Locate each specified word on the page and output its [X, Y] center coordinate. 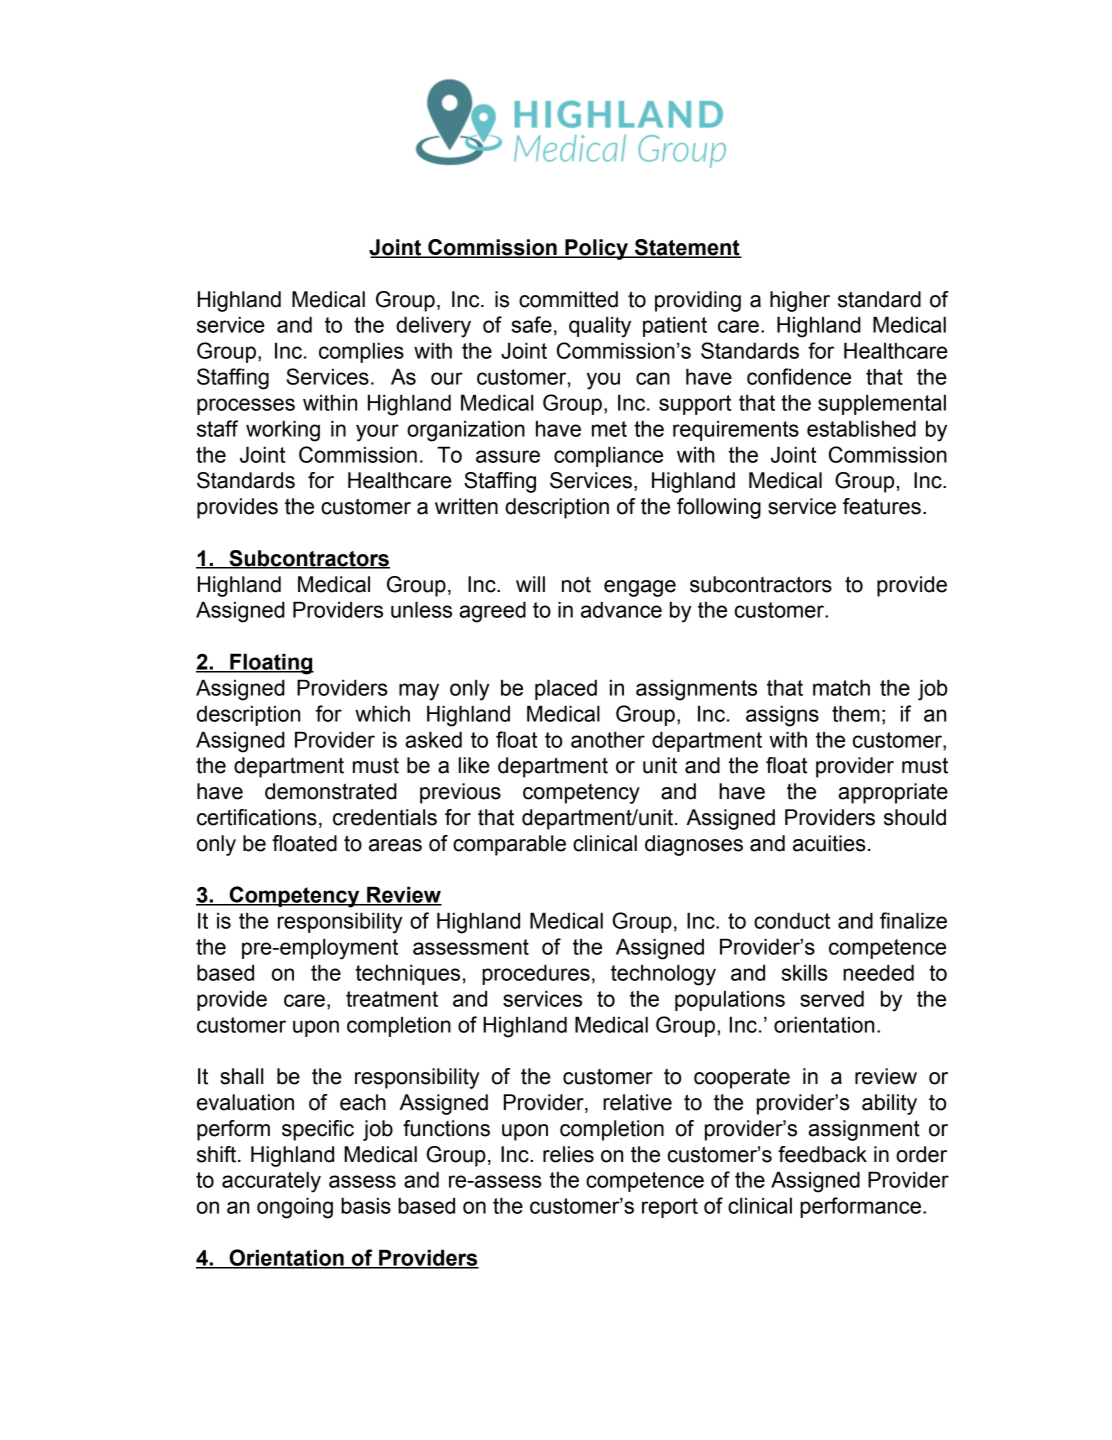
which [382, 713]
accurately [271, 1182]
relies [568, 1154]
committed [568, 299]
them [856, 713]
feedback [822, 1154]
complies [361, 352]
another [608, 739]
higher [800, 301]
